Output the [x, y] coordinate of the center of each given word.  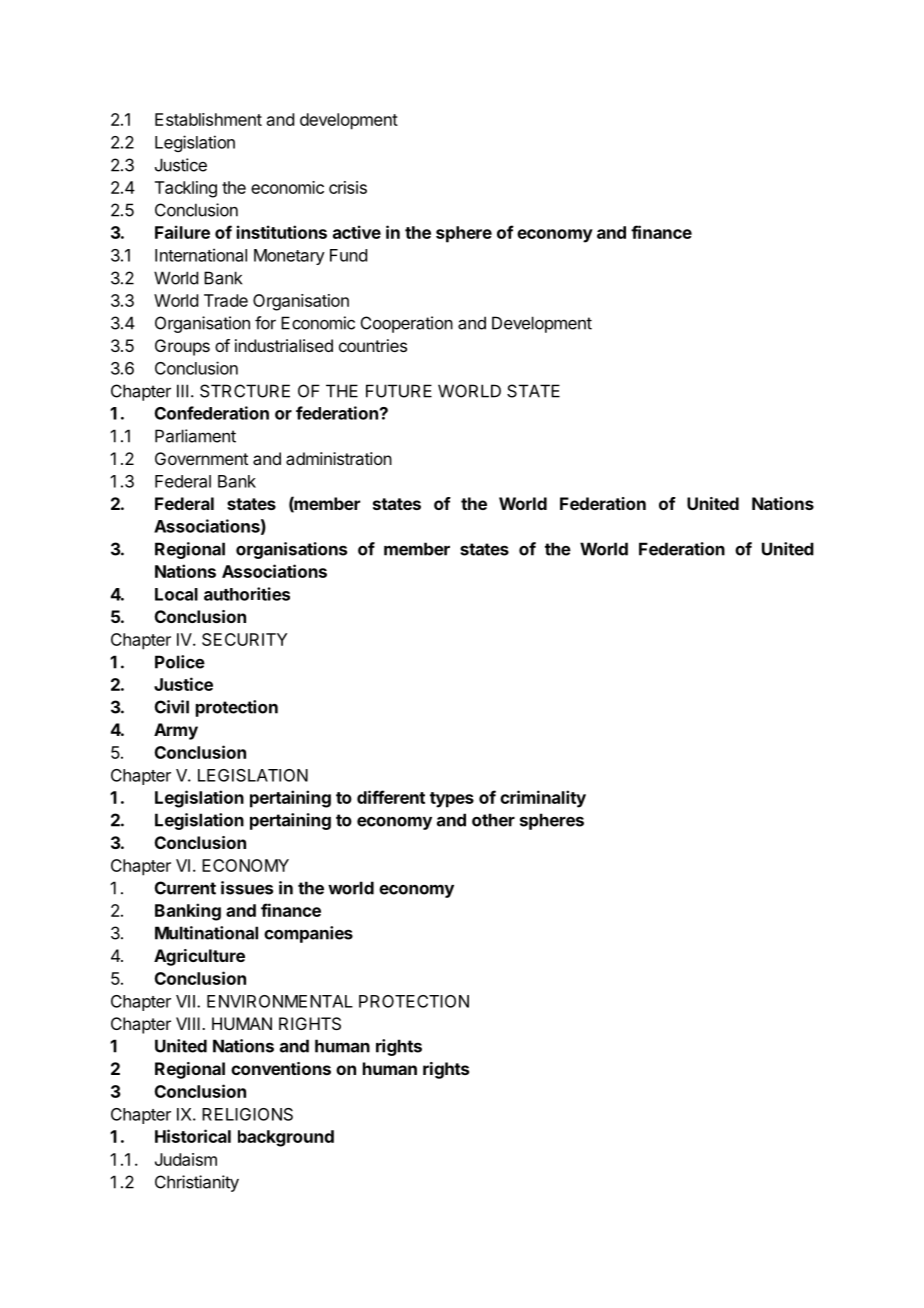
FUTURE [399, 391]
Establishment [208, 119]
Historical [193, 1136]
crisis [348, 187]
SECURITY [244, 639]
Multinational [206, 933]
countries [373, 345]
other [493, 820]
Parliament [195, 436]
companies [308, 934]
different [391, 797]
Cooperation [407, 324]
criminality [543, 799]
